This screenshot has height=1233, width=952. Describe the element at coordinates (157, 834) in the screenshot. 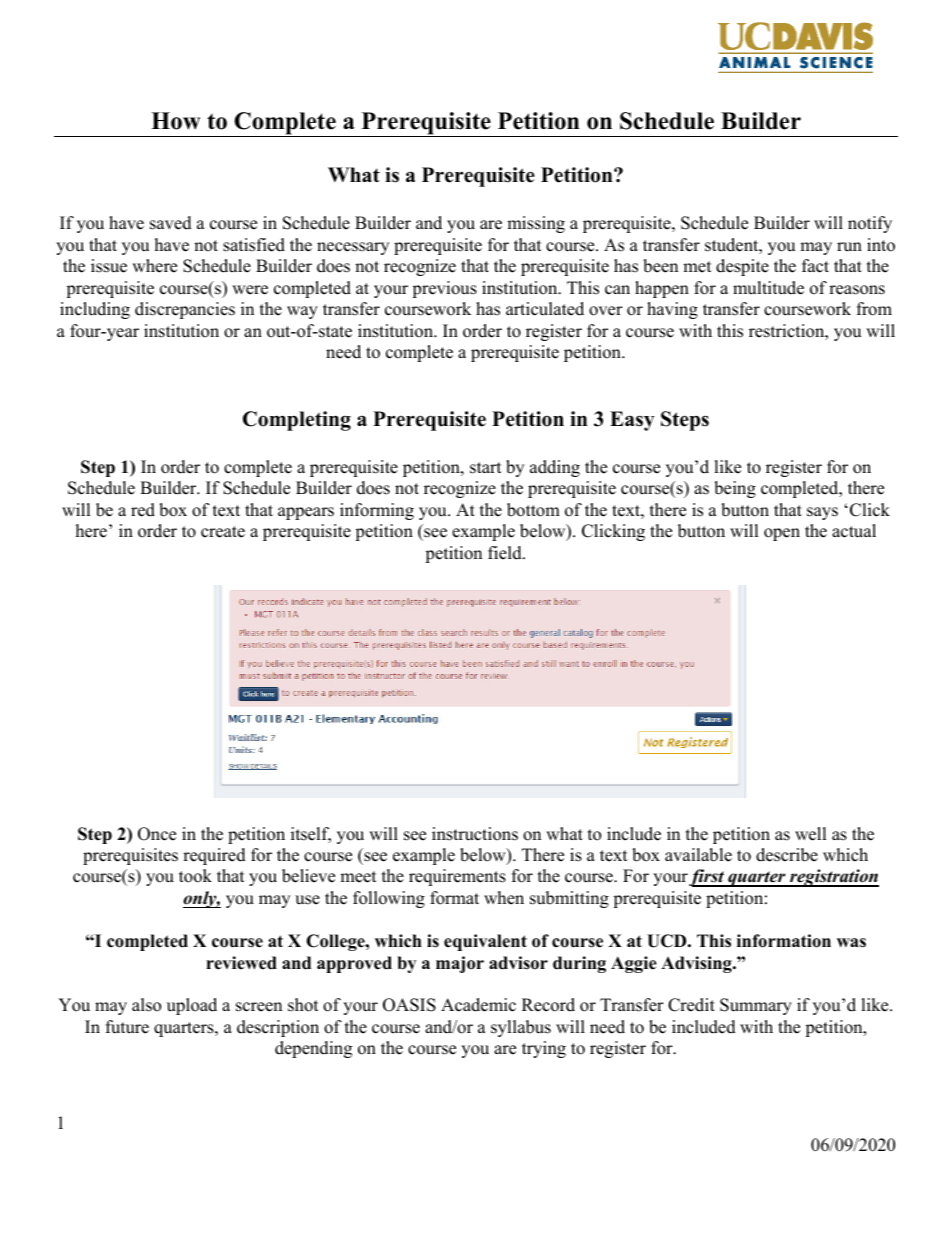

I see `Once` at that location.
